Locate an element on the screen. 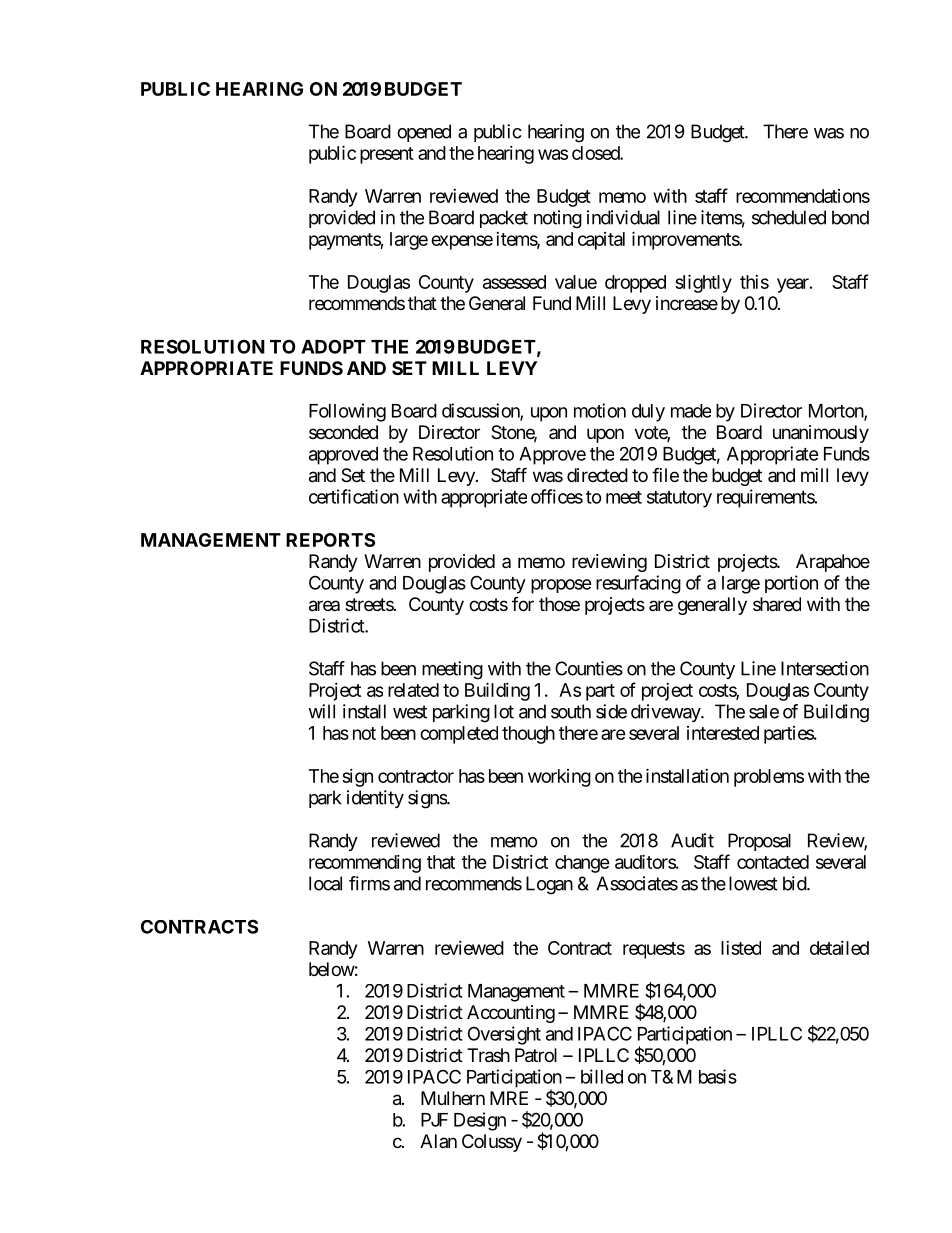  closed is located at coordinates (596, 153).
